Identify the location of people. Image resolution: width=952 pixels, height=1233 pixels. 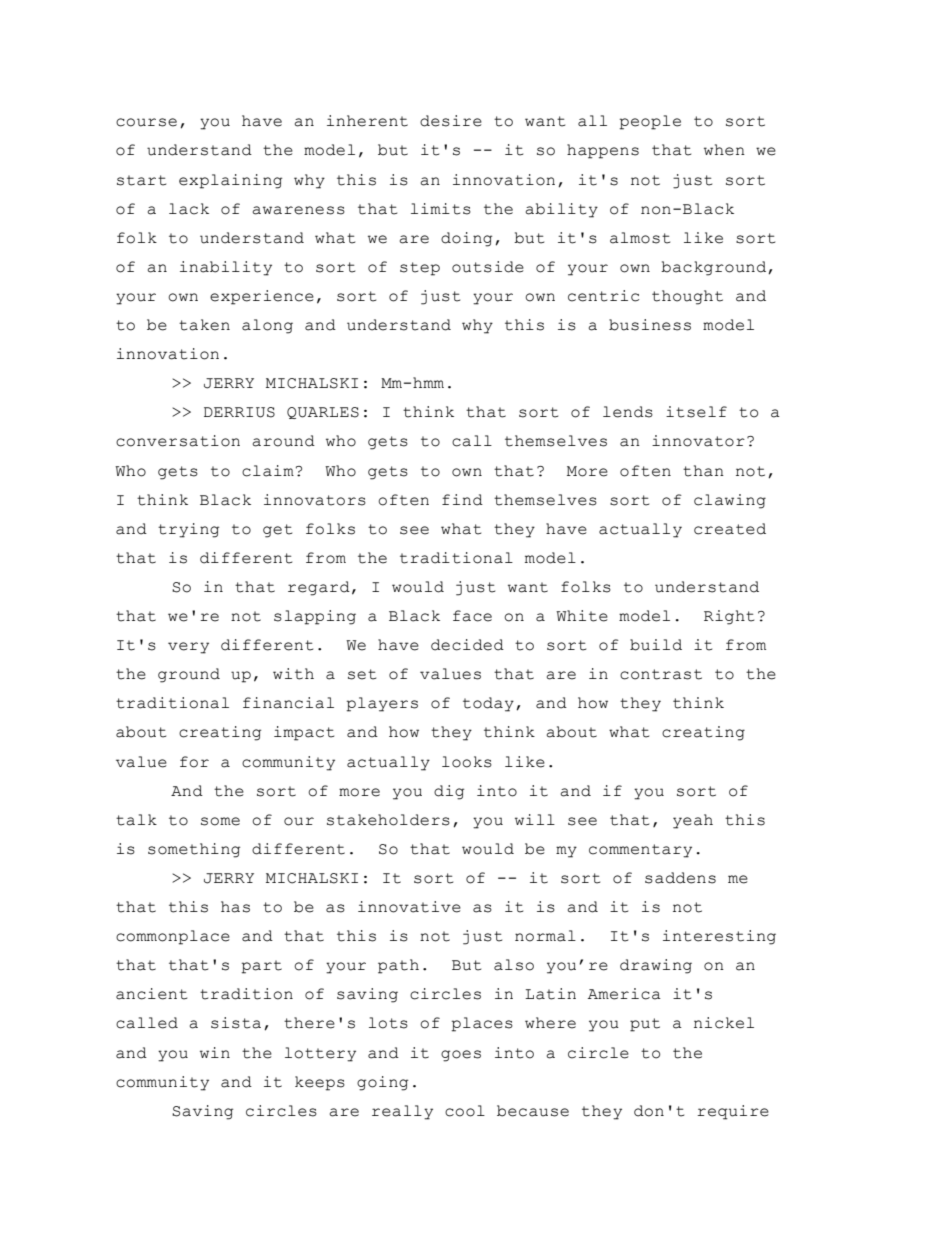
(650, 122).
